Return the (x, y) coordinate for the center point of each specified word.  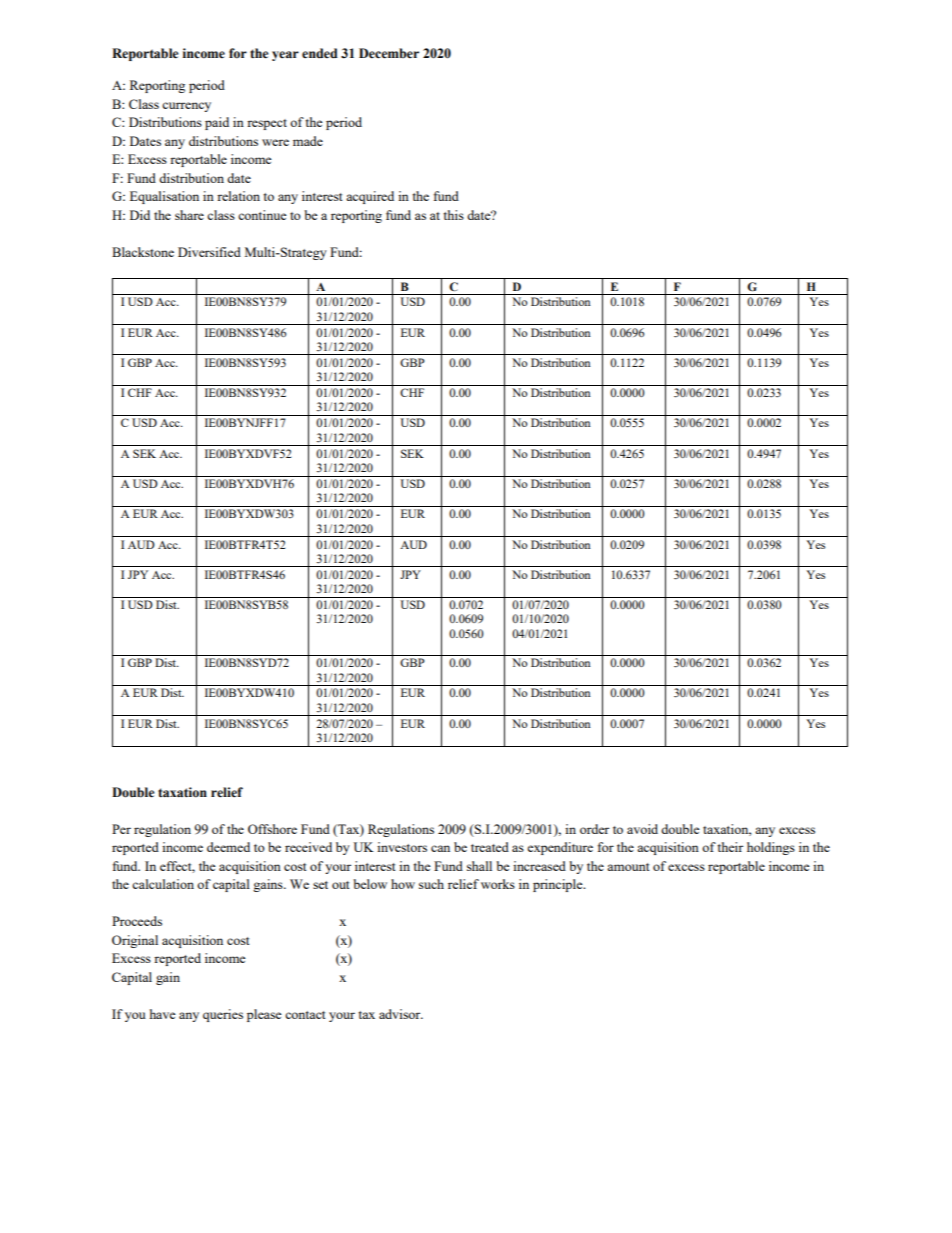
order (594, 829)
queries (223, 1015)
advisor (401, 1014)
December (389, 53)
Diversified (209, 252)
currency (186, 107)
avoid (642, 829)
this (453, 215)
